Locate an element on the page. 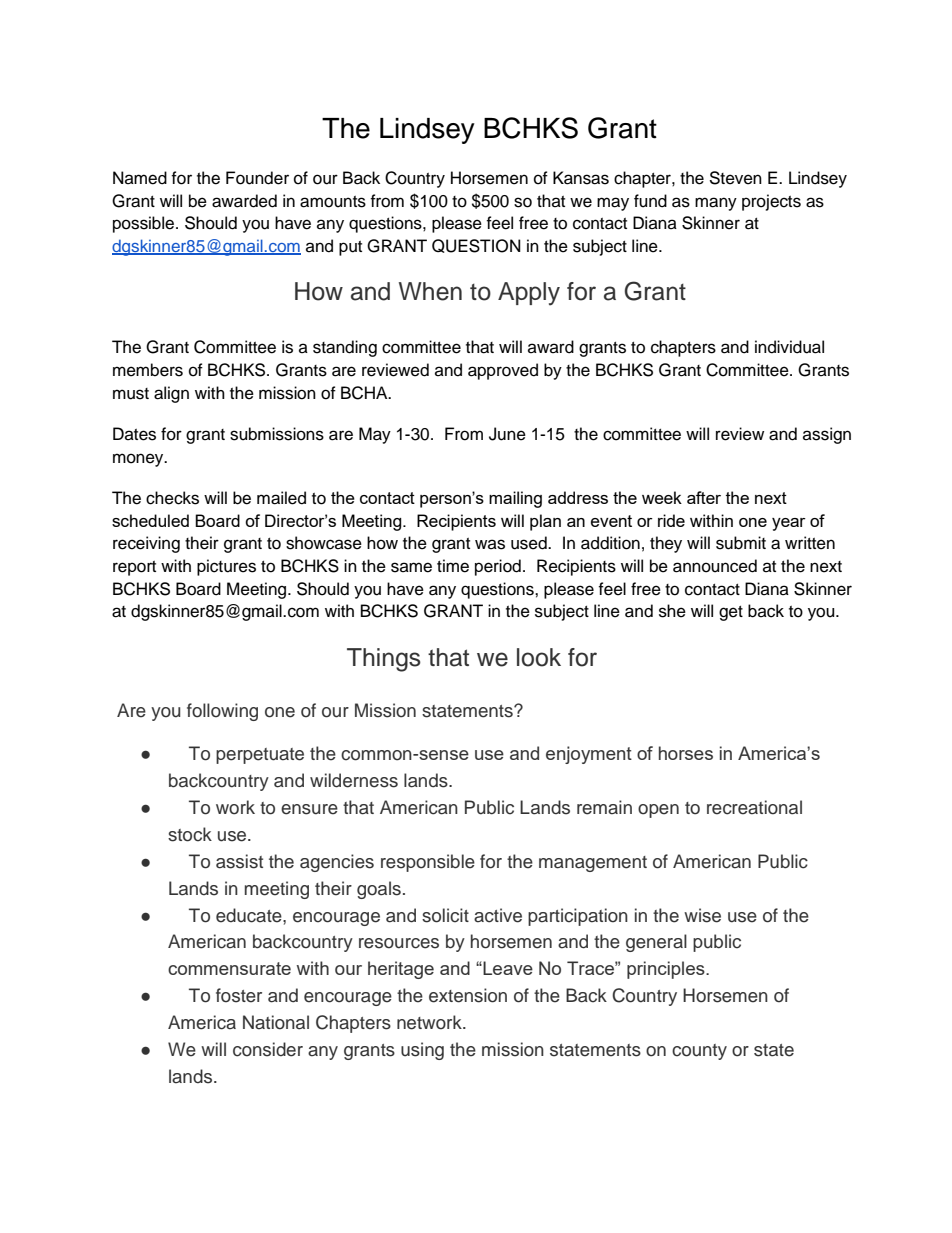  assign is located at coordinates (827, 435).
